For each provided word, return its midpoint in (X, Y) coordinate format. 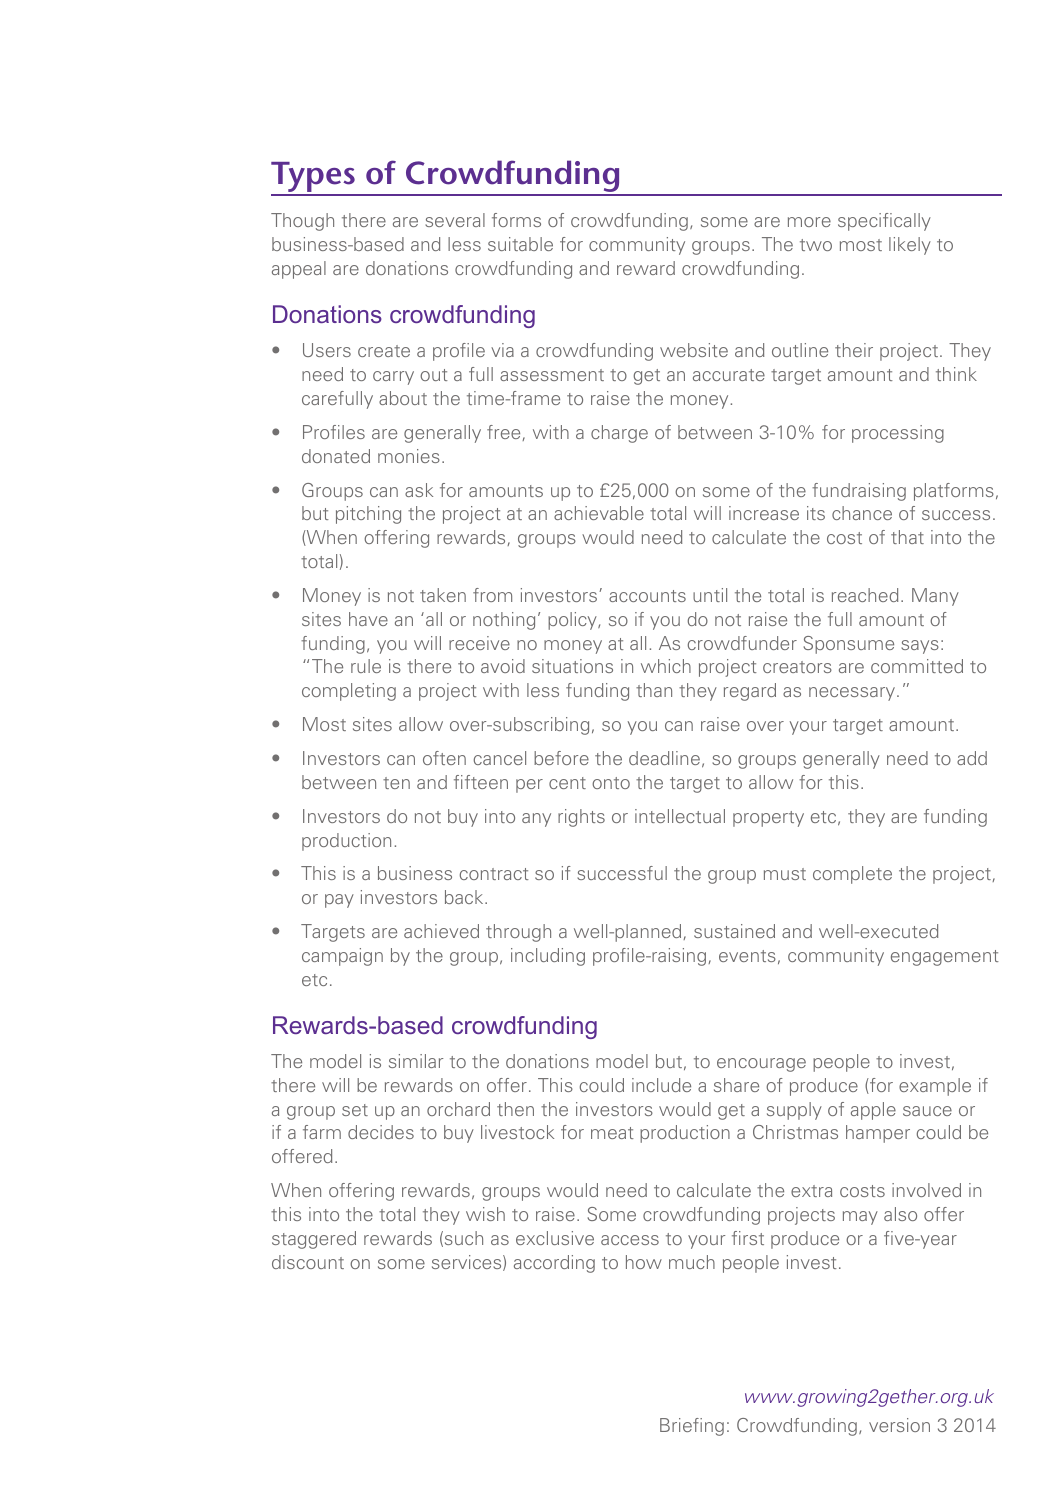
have (368, 619)
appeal (299, 270)
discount (308, 1262)
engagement (945, 958)
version (899, 1425)
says (920, 647)
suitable (520, 244)
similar (416, 1061)
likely (910, 246)
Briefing (692, 1427)
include (661, 1085)
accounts (647, 596)
